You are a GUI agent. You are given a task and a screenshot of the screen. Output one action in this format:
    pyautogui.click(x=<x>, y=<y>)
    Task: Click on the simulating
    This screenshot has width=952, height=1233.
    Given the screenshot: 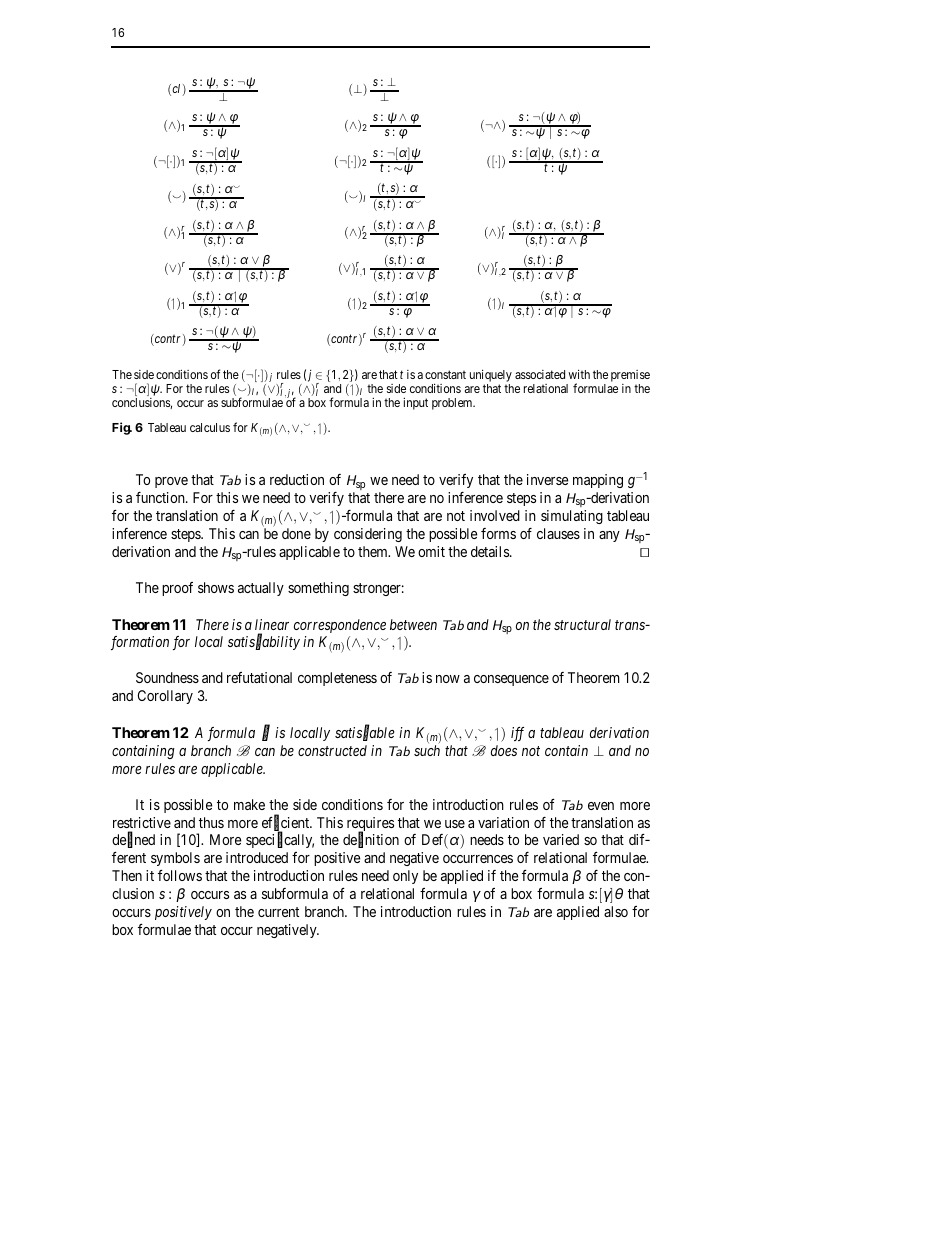 What is the action you would take?
    pyautogui.click(x=572, y=517)
